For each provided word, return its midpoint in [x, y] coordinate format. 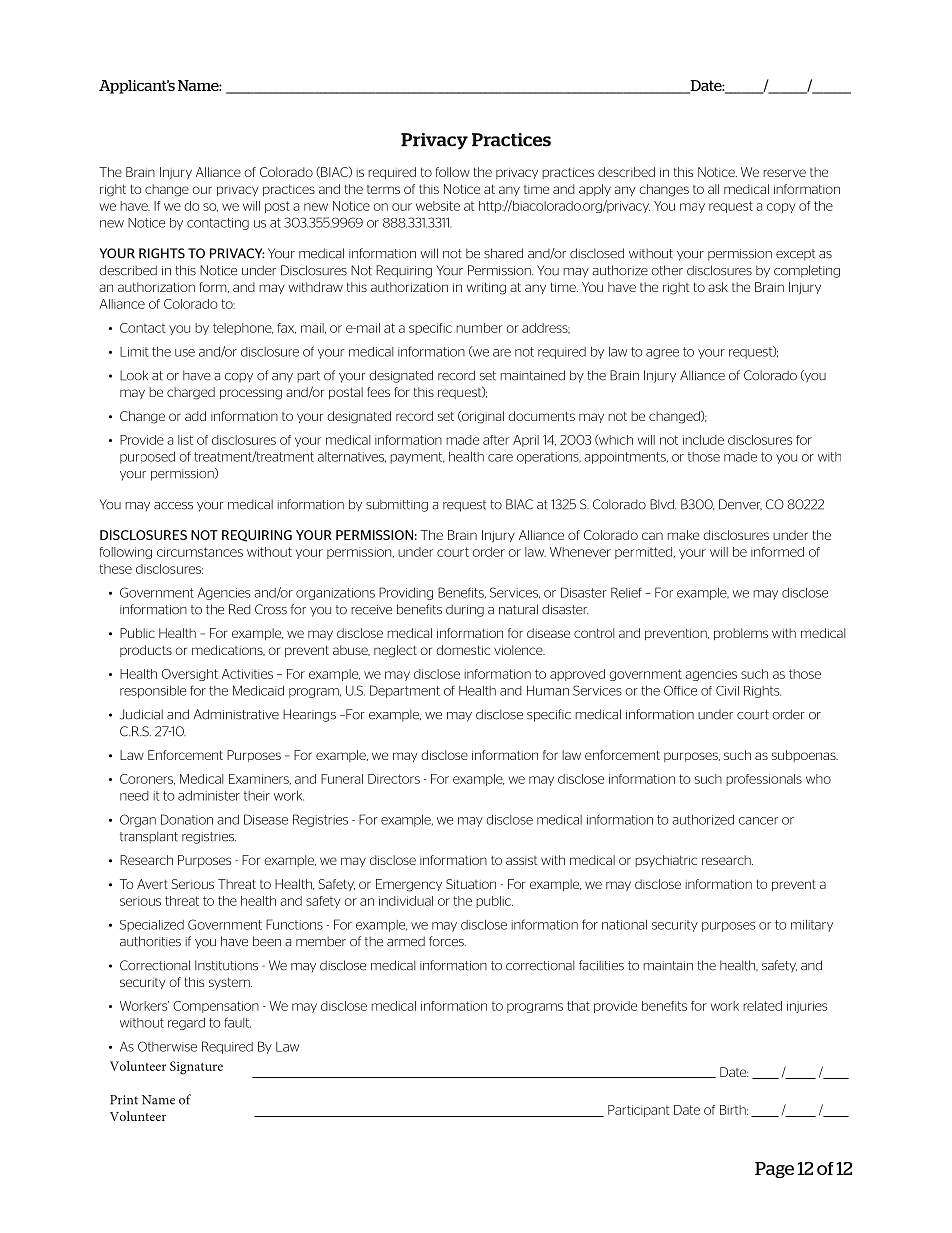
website [438, 206]
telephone [243, 329]
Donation [187, 819]
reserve [784, 173]
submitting [397, 505]
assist [522, 860]
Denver [740, 504]
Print [124, 1100]
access [173, 506]
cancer [758, 821]
